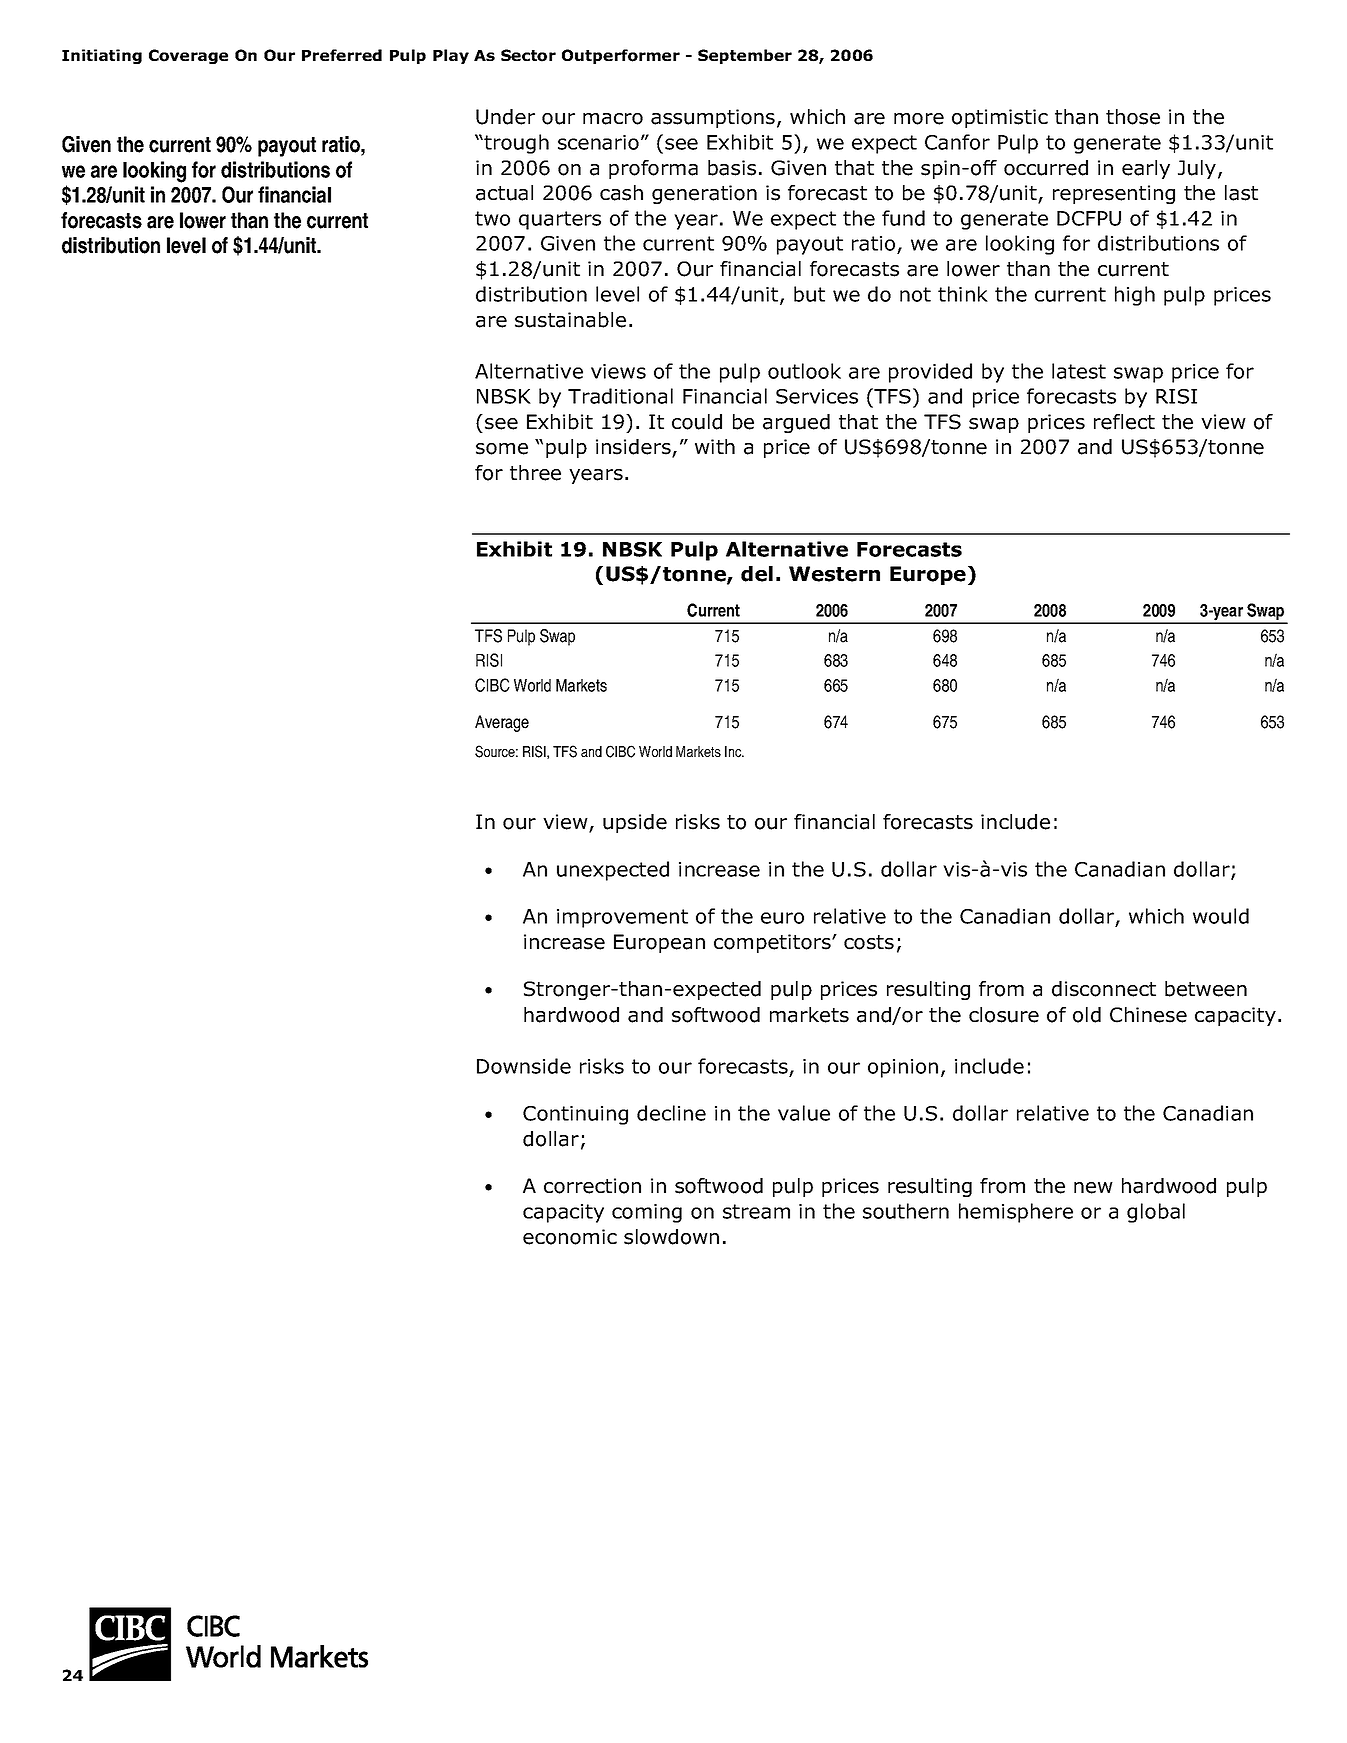 The width and height of the screenshot is (1347, 1743). What do you see at coordinates (647, 1213) in the screenshot?
I see `coming` at bounding box center [647, 1213].
